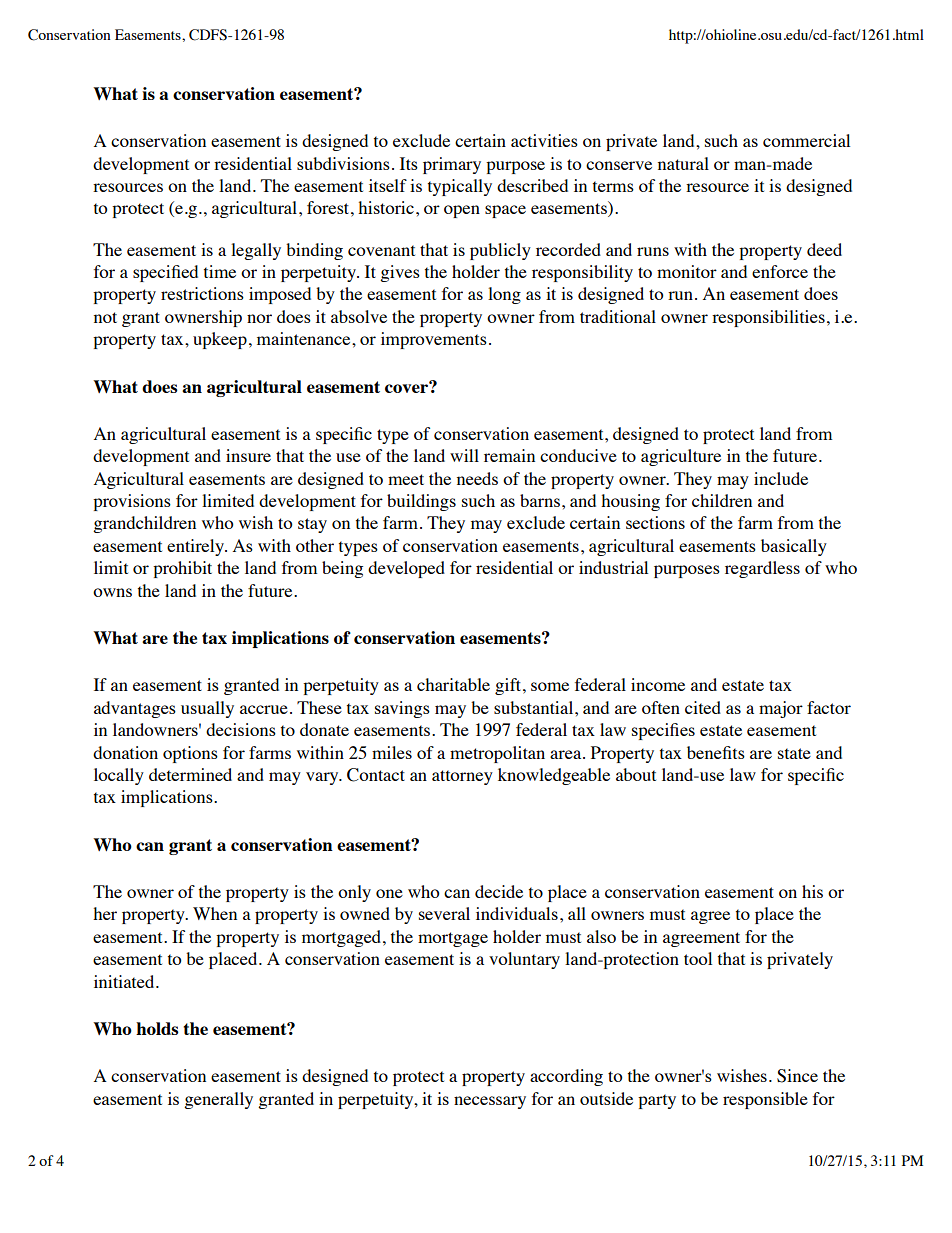 The image size is (952, 1233). Describe the element at coordinates (499, 891) in the page. I see `decide` at that location.
